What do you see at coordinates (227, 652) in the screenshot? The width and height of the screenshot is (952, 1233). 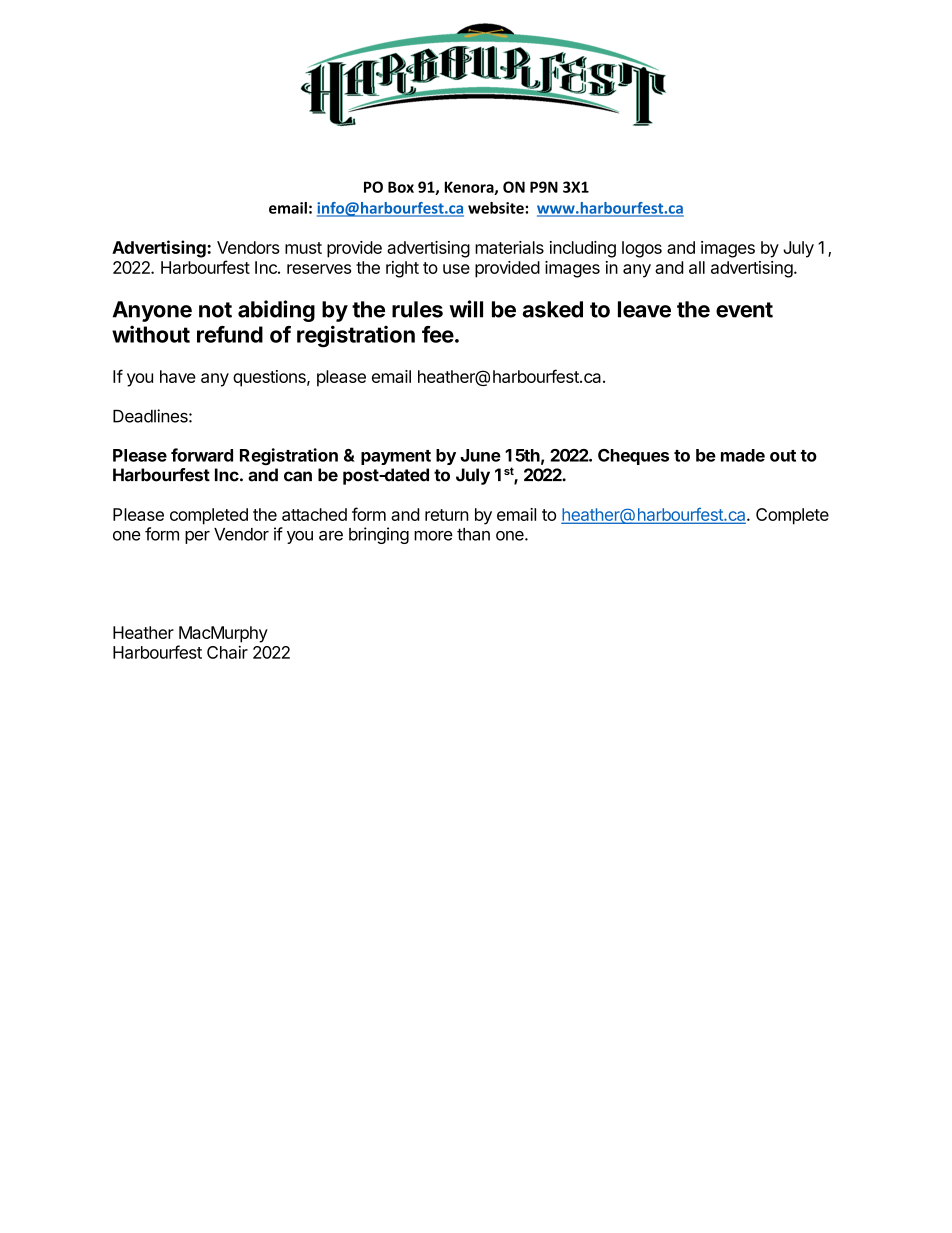 I see `Chair` at bounding box center [227, 652].
